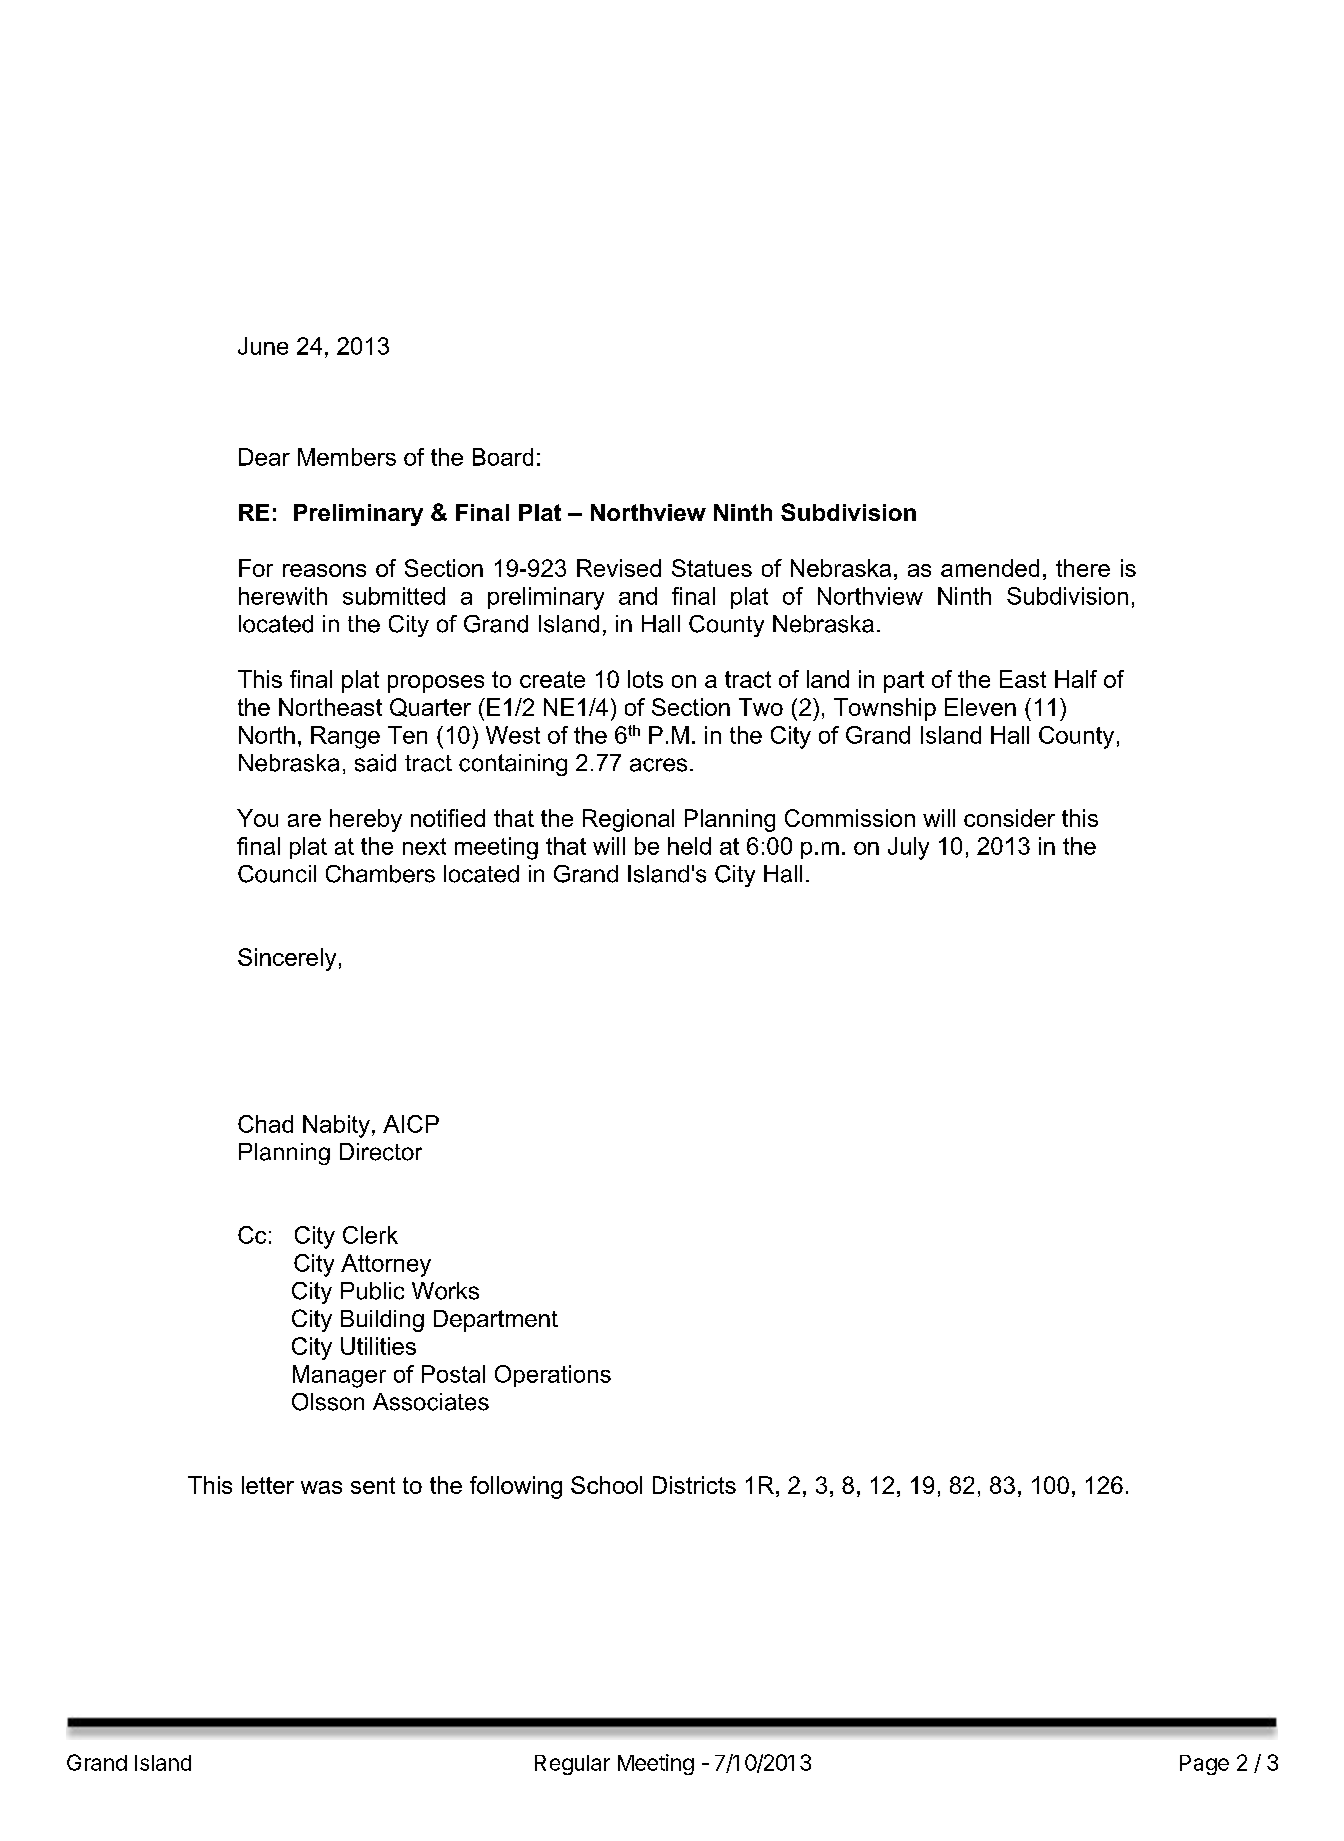  Describe the element at coordinates (339, 1376) in the image. I see `Manager` at that location.
